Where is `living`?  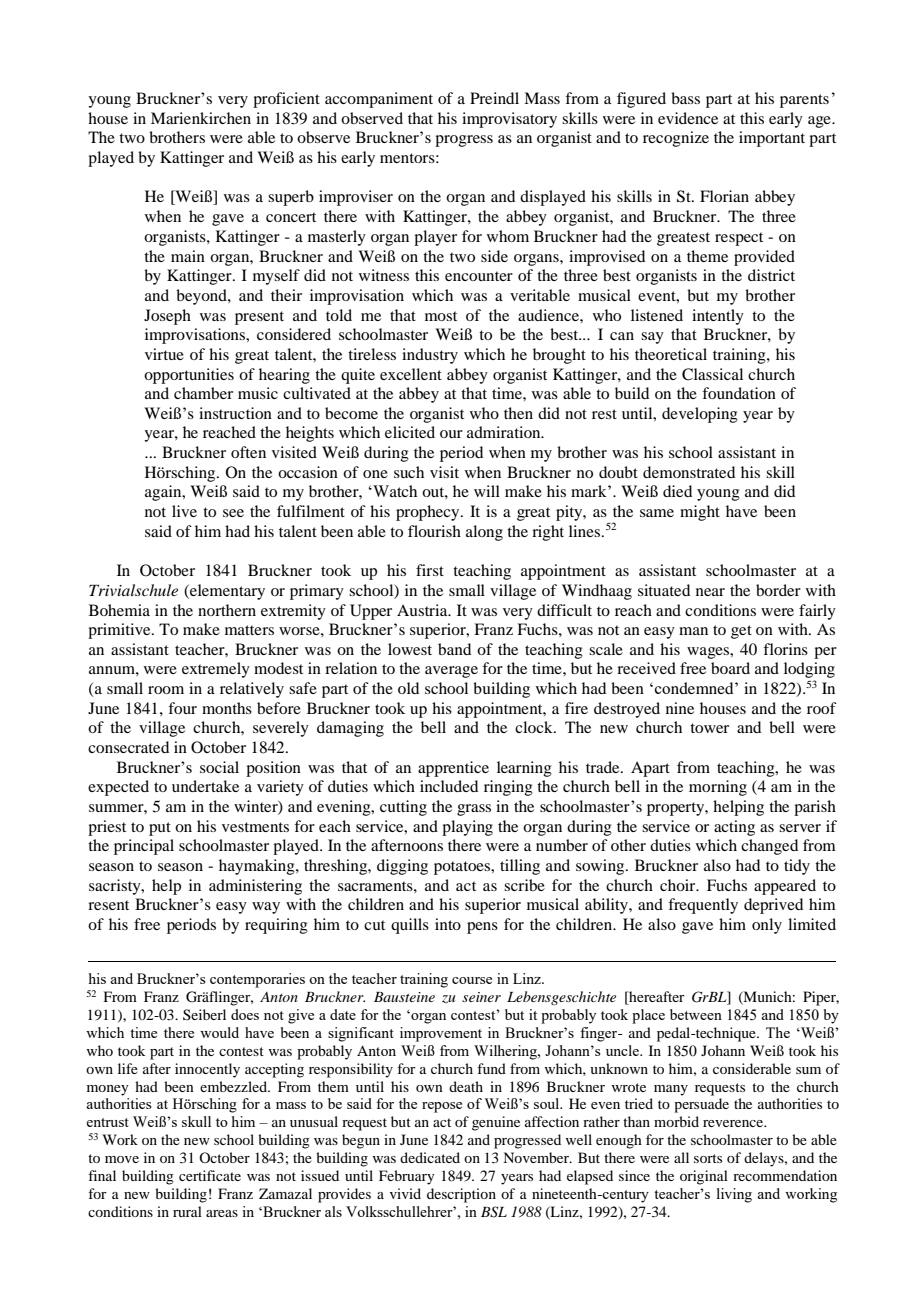
living is located at coordinates (734, 1195).
